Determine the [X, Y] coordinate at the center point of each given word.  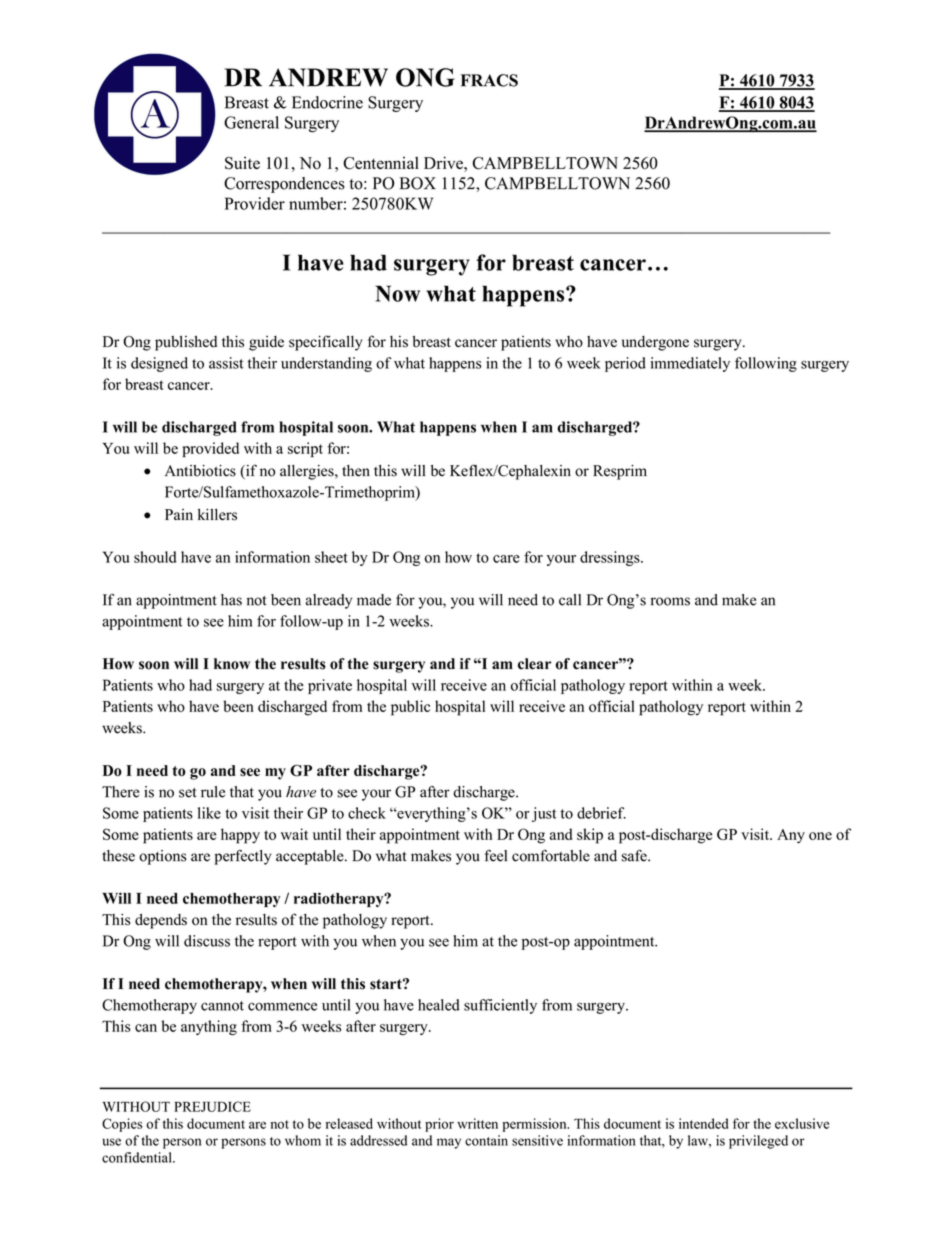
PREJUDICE [212, 1106]
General [251, 122]
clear [534, 664]
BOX [417, 183]
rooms [670, 601]
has [231, 600]
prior [439, 1125]
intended [703, 1123]
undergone [655, 343]
